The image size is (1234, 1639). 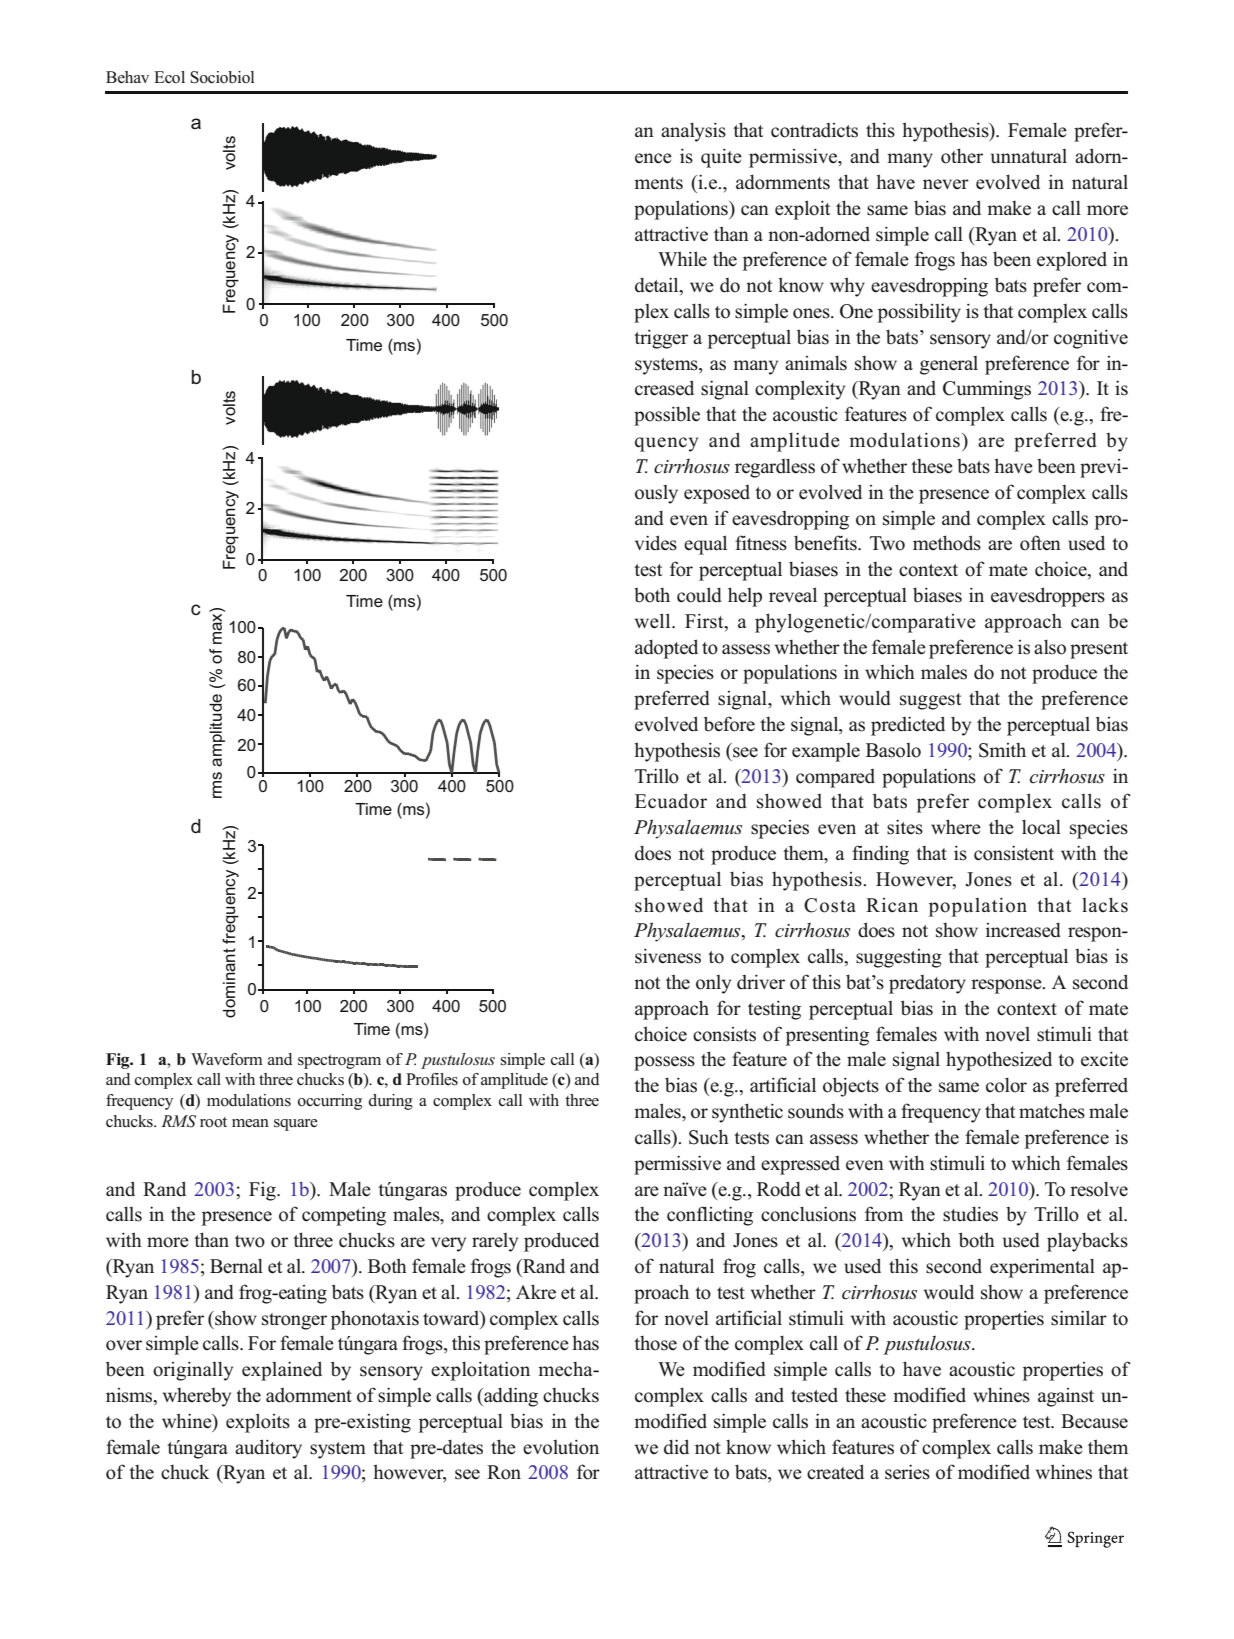 I want to click on Waveform, so click(x=227, y=1059).
